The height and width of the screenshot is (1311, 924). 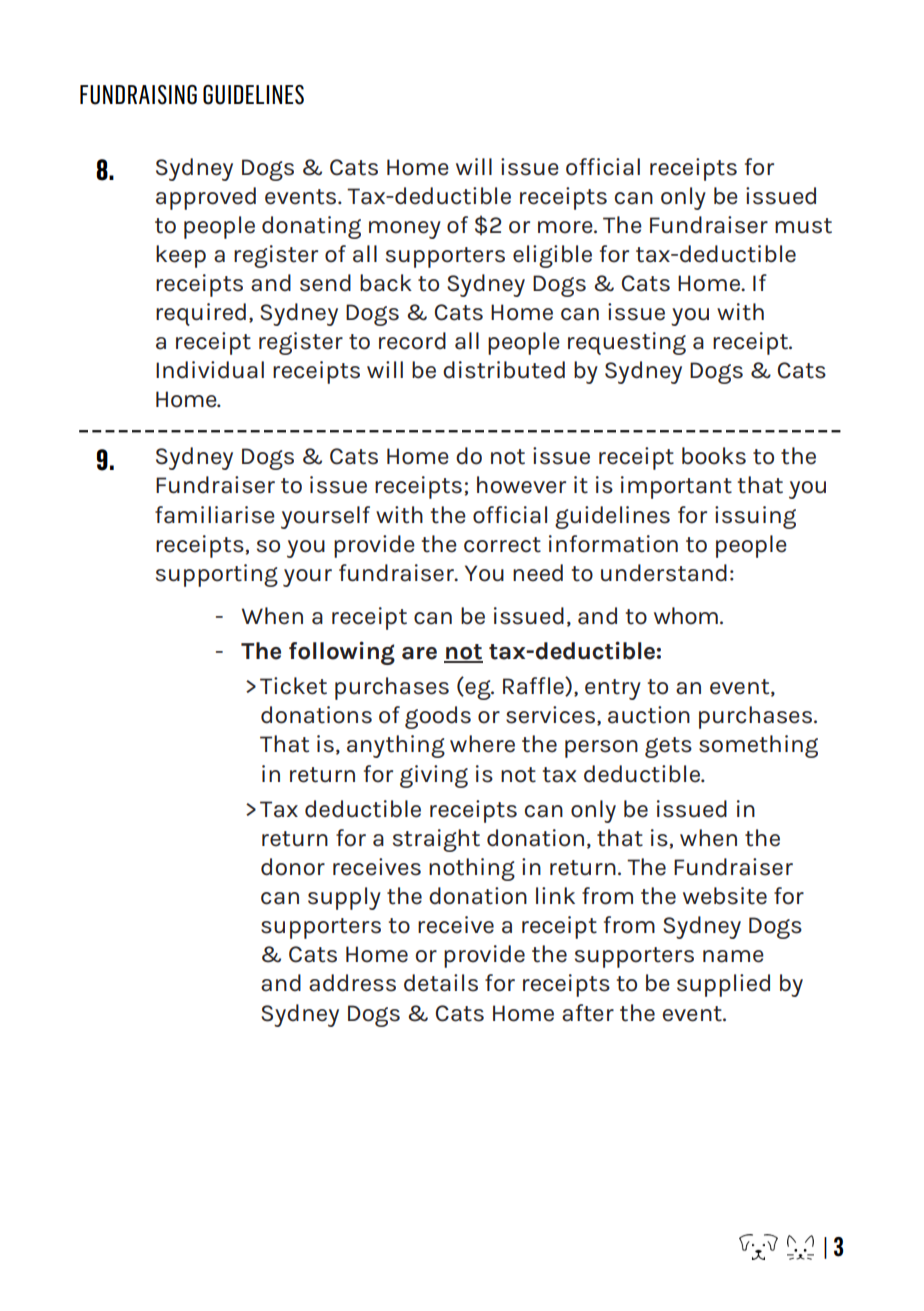 I want to click on FUNDRAISING, so click(x=138, y=95).
